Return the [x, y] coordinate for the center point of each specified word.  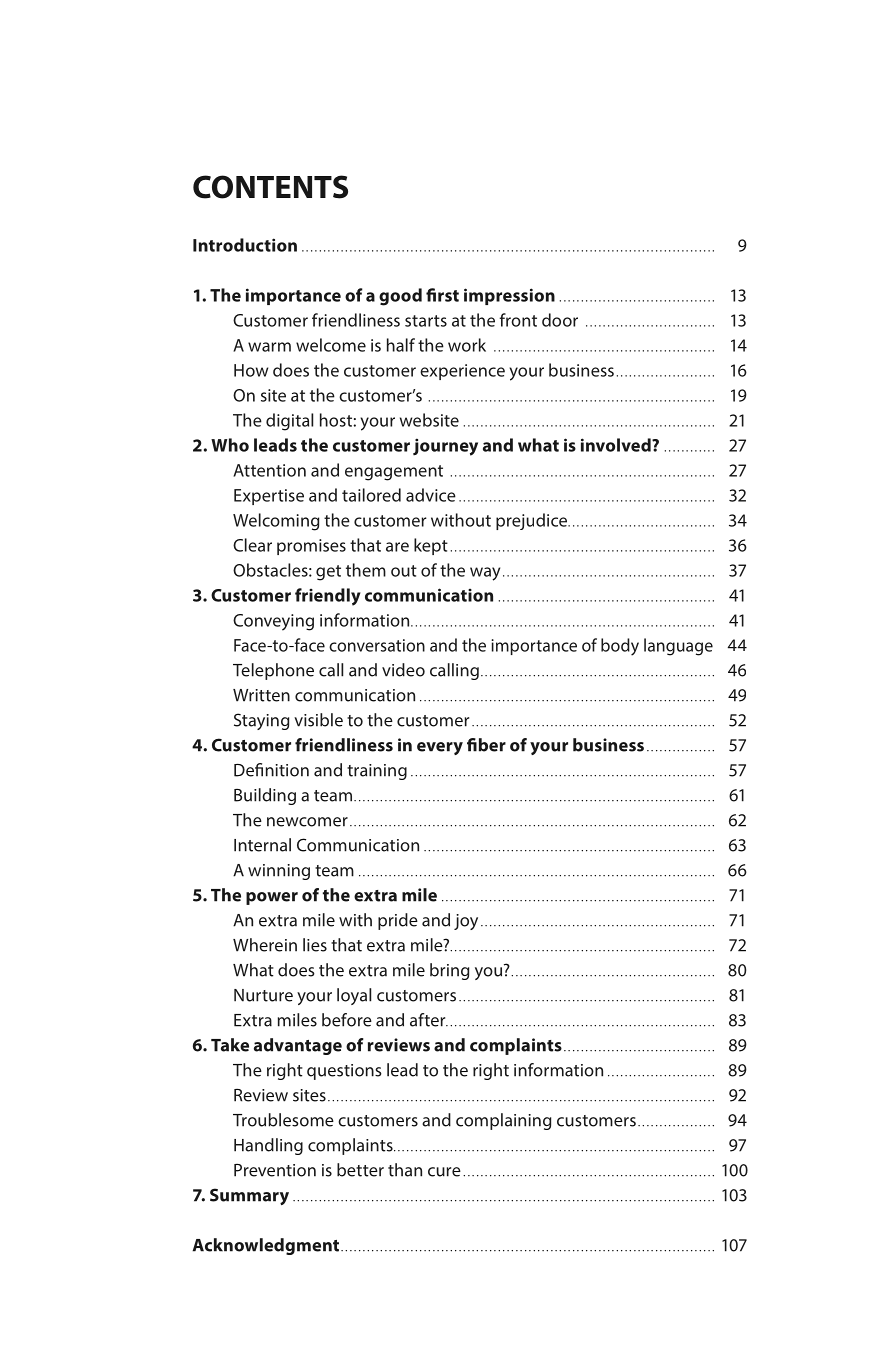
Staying [261, 721]
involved [617, 445]
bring [449, 971]
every [440, 748]
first [442, 295]
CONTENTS [270, 187]
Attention [269, 470]
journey [445, 447]
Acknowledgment [266, 1246]
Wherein [265, 945]
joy [466, 922]
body [620, 647]
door [560, 320]
